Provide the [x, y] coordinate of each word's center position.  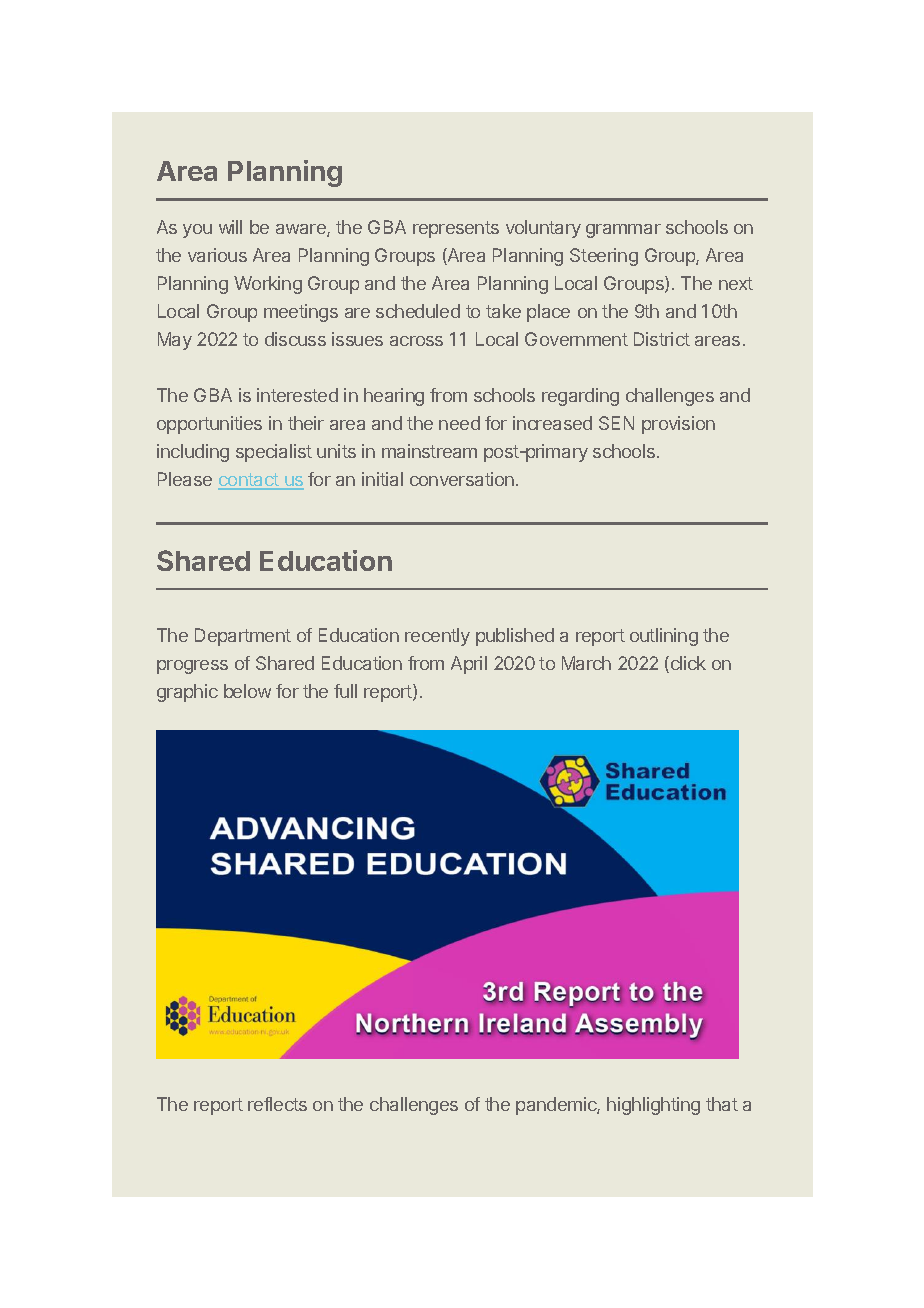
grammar [623, 231]
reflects [277, 1104]
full [345, 691]
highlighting [653, 1106]
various [217, 255]
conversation [462, 479]
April [469, 665]
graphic [187, 693]
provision [678, 425]
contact [249, 481]
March [586, 663]
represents [456, 229]
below [247, 691]
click [687, 664]
